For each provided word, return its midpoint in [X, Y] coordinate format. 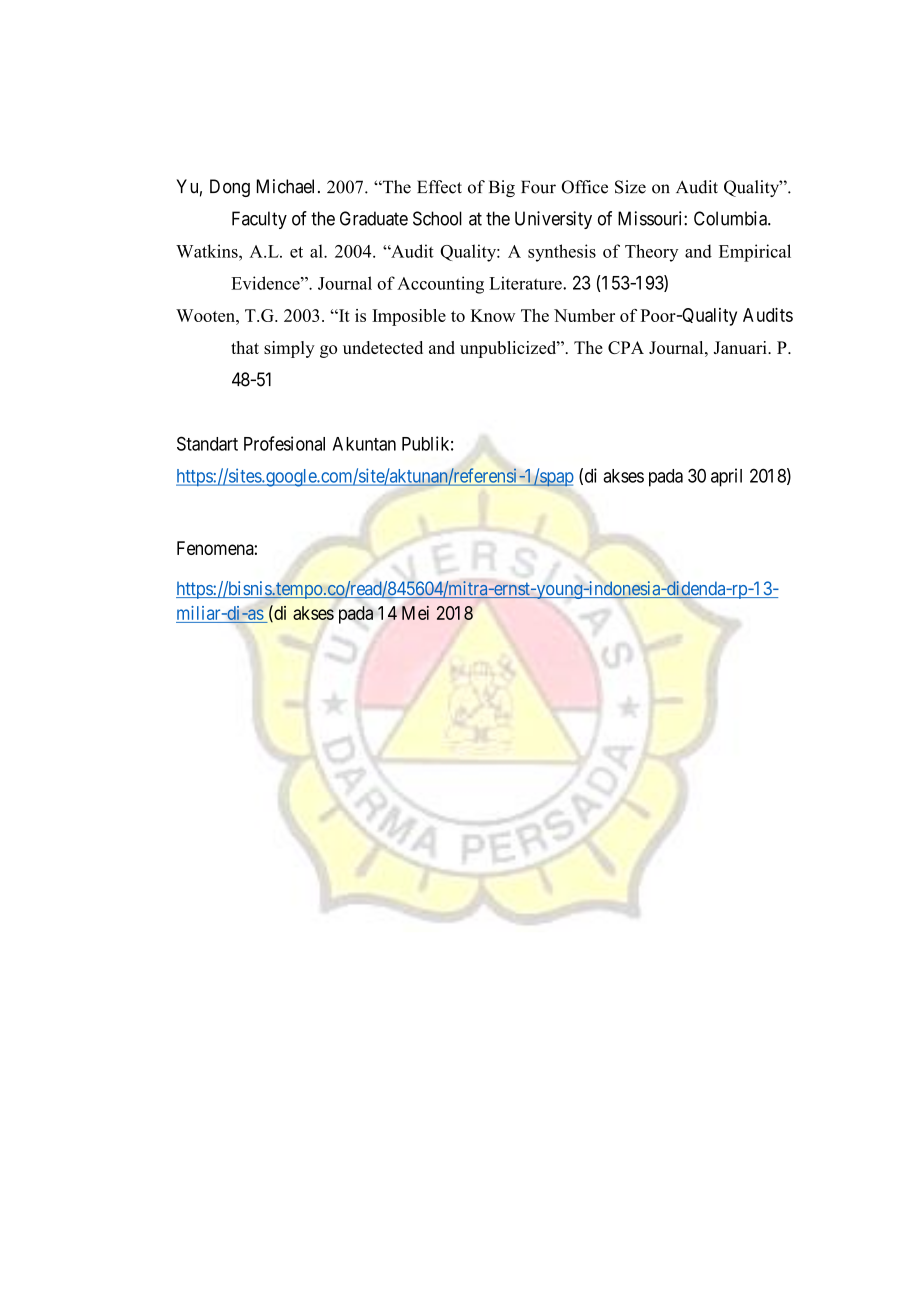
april [726, 477]
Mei [415, 613]
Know [493, 315]
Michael [285, 186]
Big [502, 188]
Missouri [651, 218]
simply [289, 349]
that [245, 347]
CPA [626, 347]
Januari [741, 347]
